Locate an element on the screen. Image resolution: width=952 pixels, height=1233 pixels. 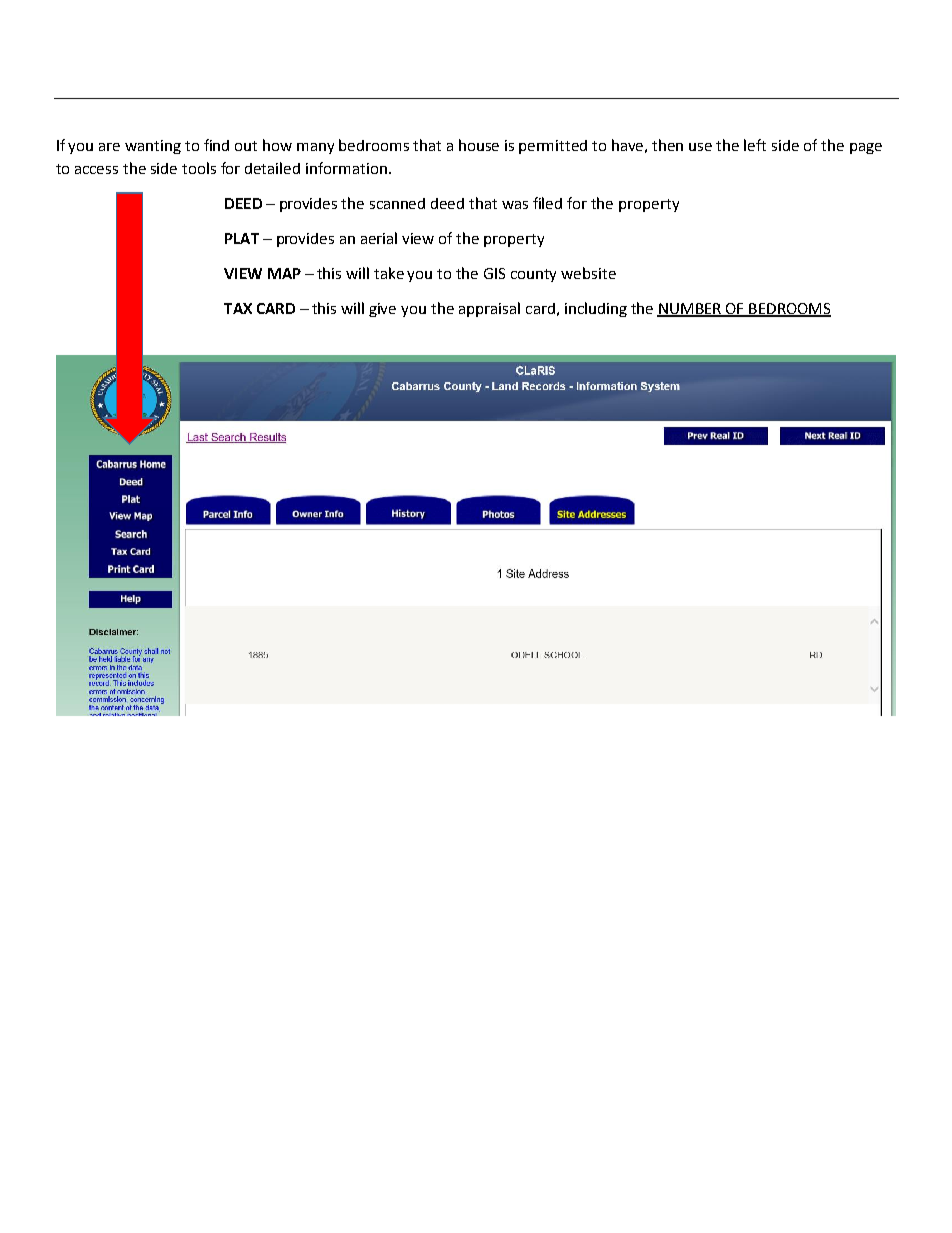
wanting is located at coordinates (153, 147).
